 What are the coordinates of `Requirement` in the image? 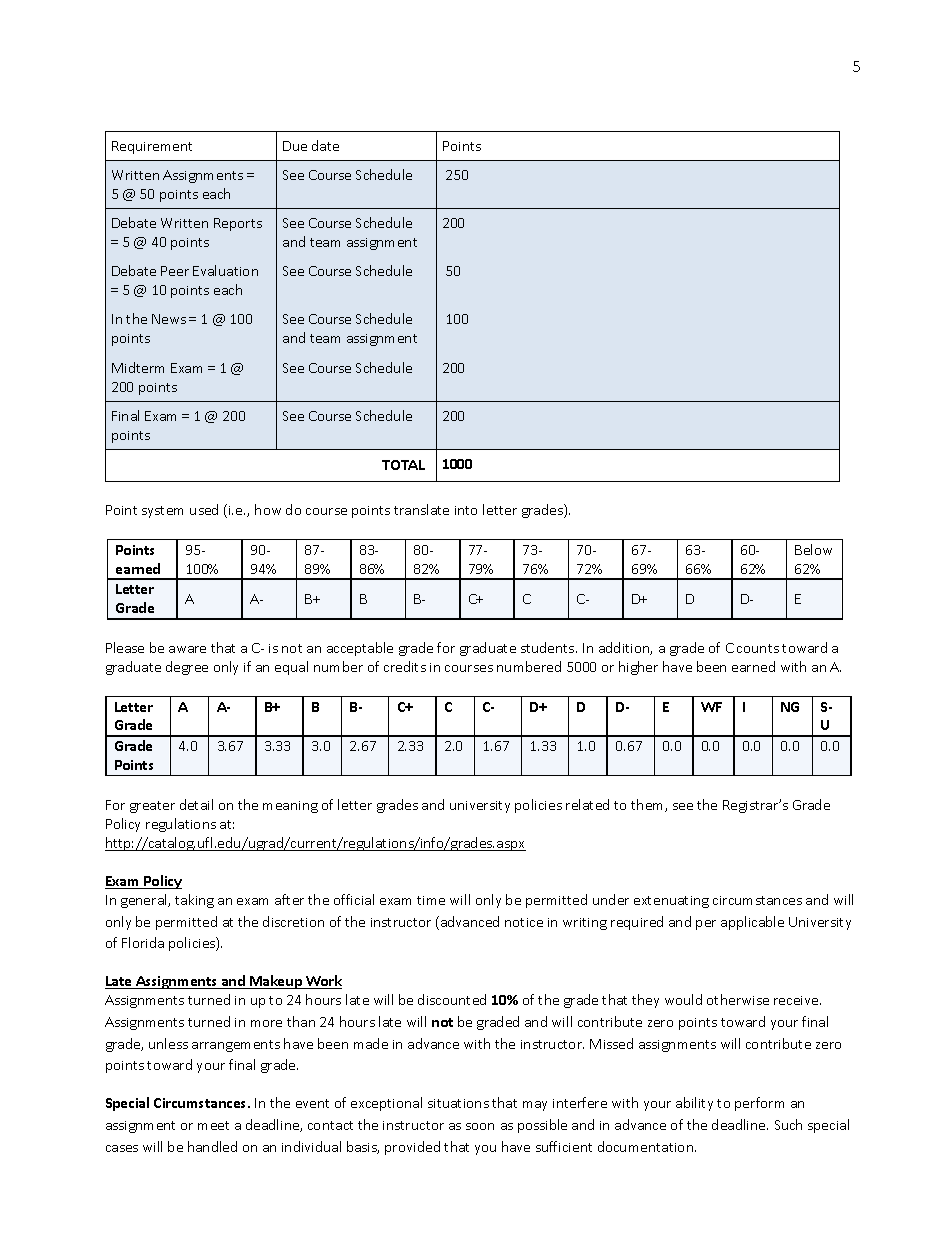 It's located at (152, 147).
